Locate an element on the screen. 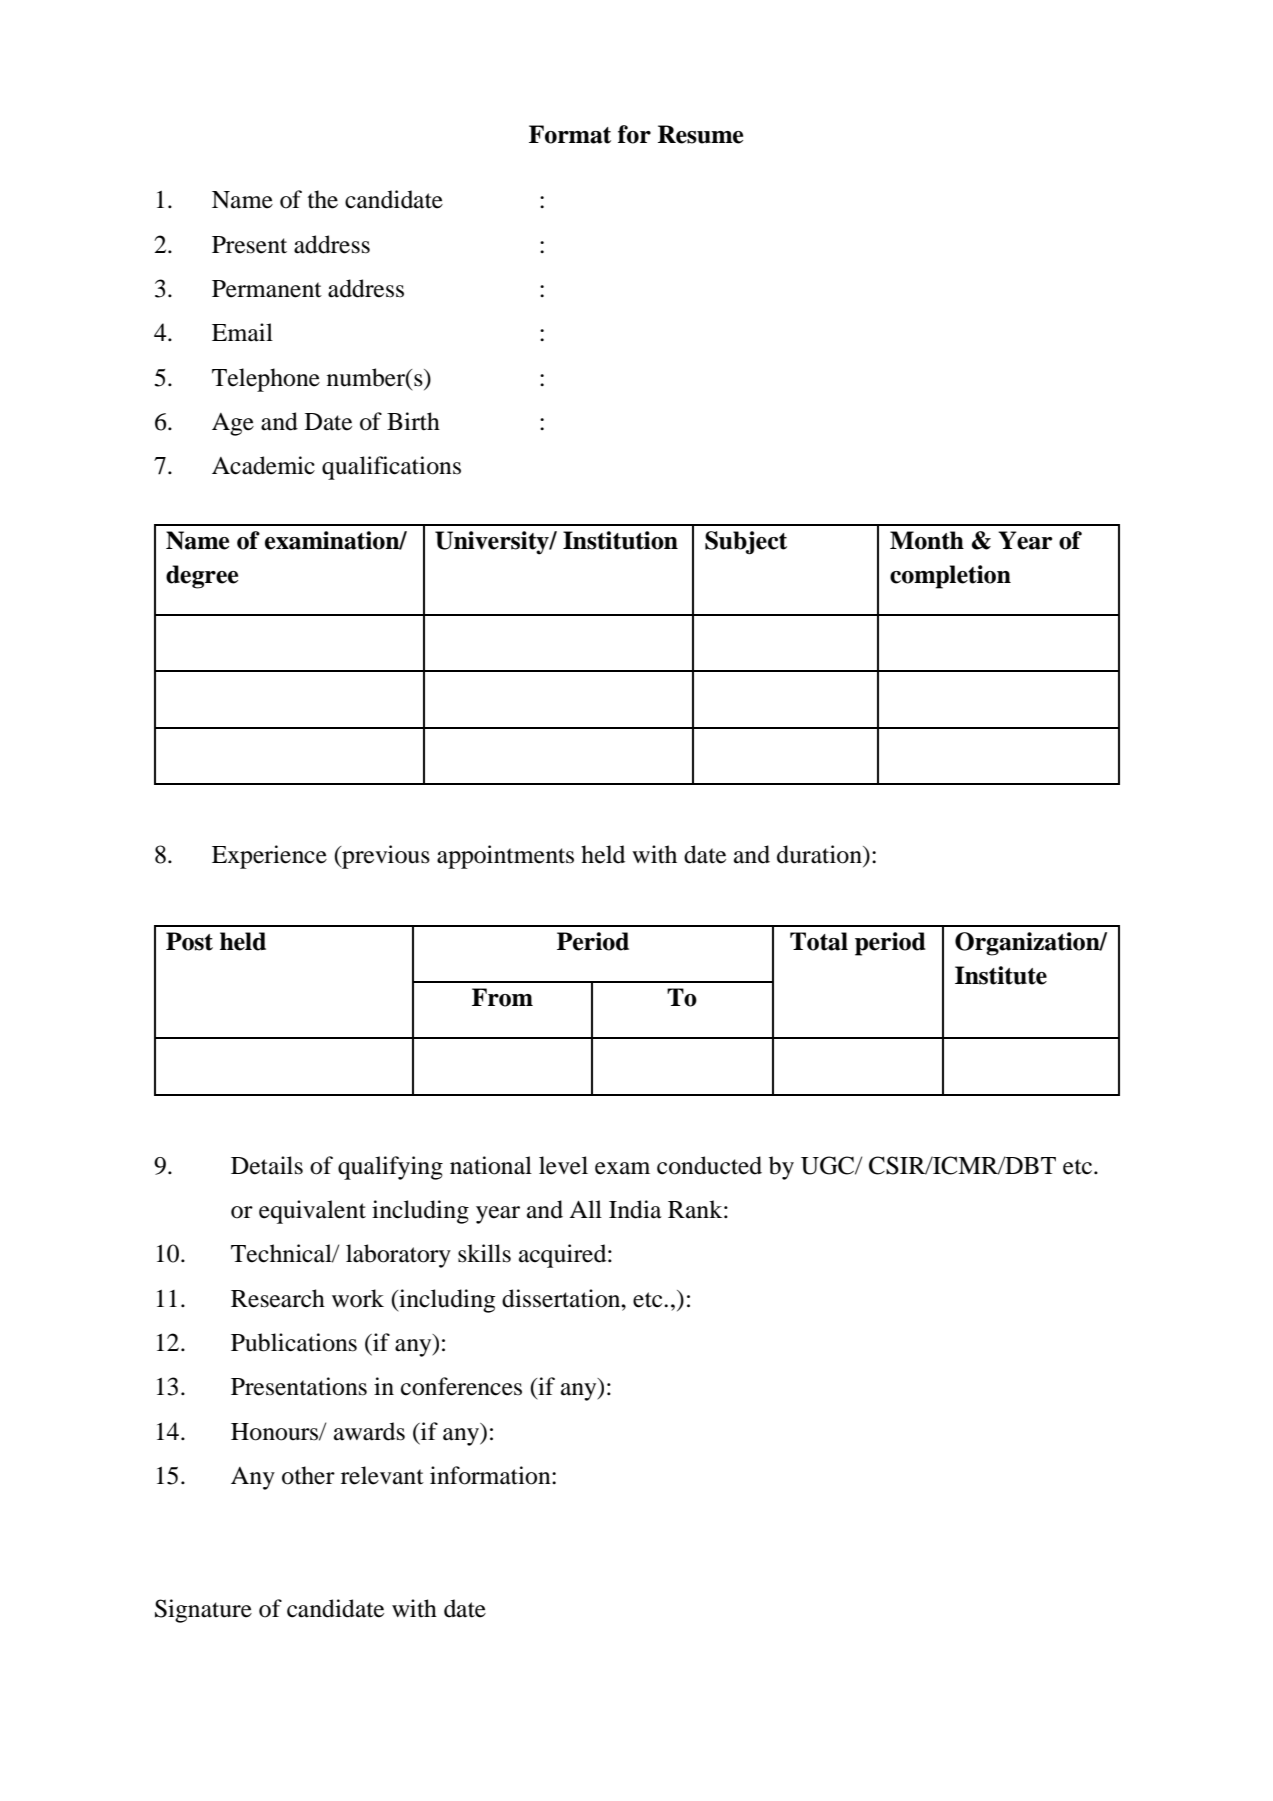 This screenshot has height=1801, width=1273. Resume is located at coordinates (700, 134).
